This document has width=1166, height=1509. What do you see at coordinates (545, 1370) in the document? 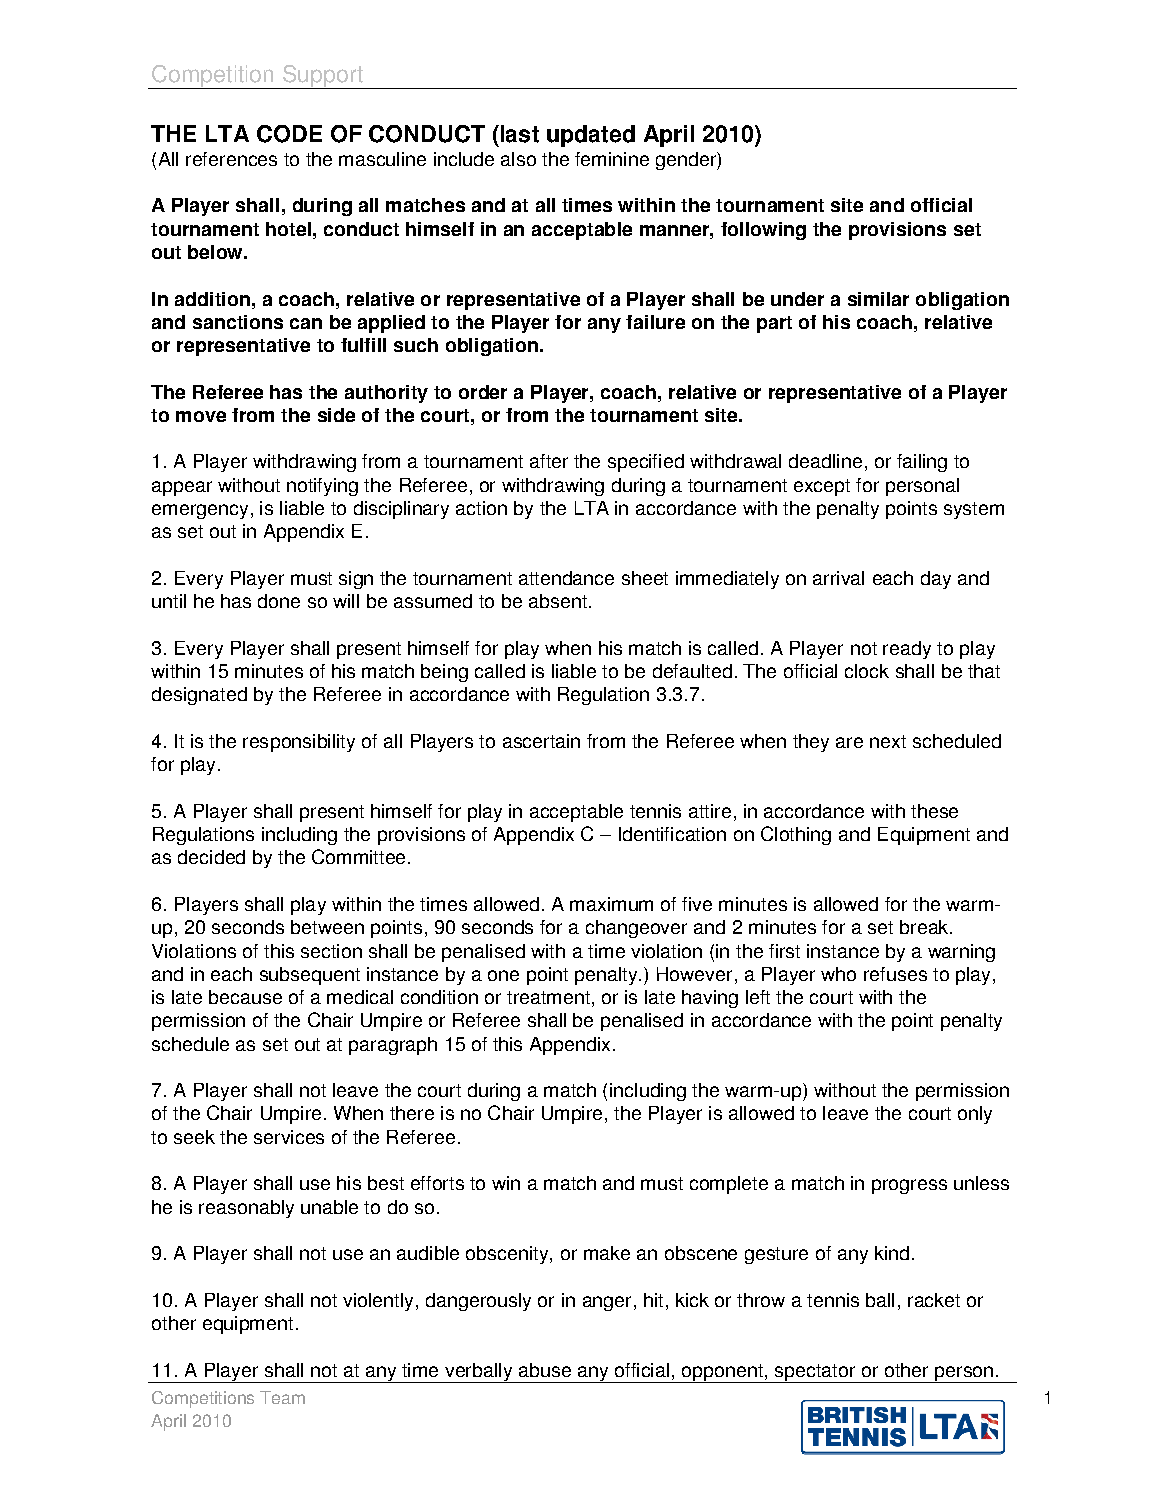
I see `abuse` at bounding box center [545, 1370].
